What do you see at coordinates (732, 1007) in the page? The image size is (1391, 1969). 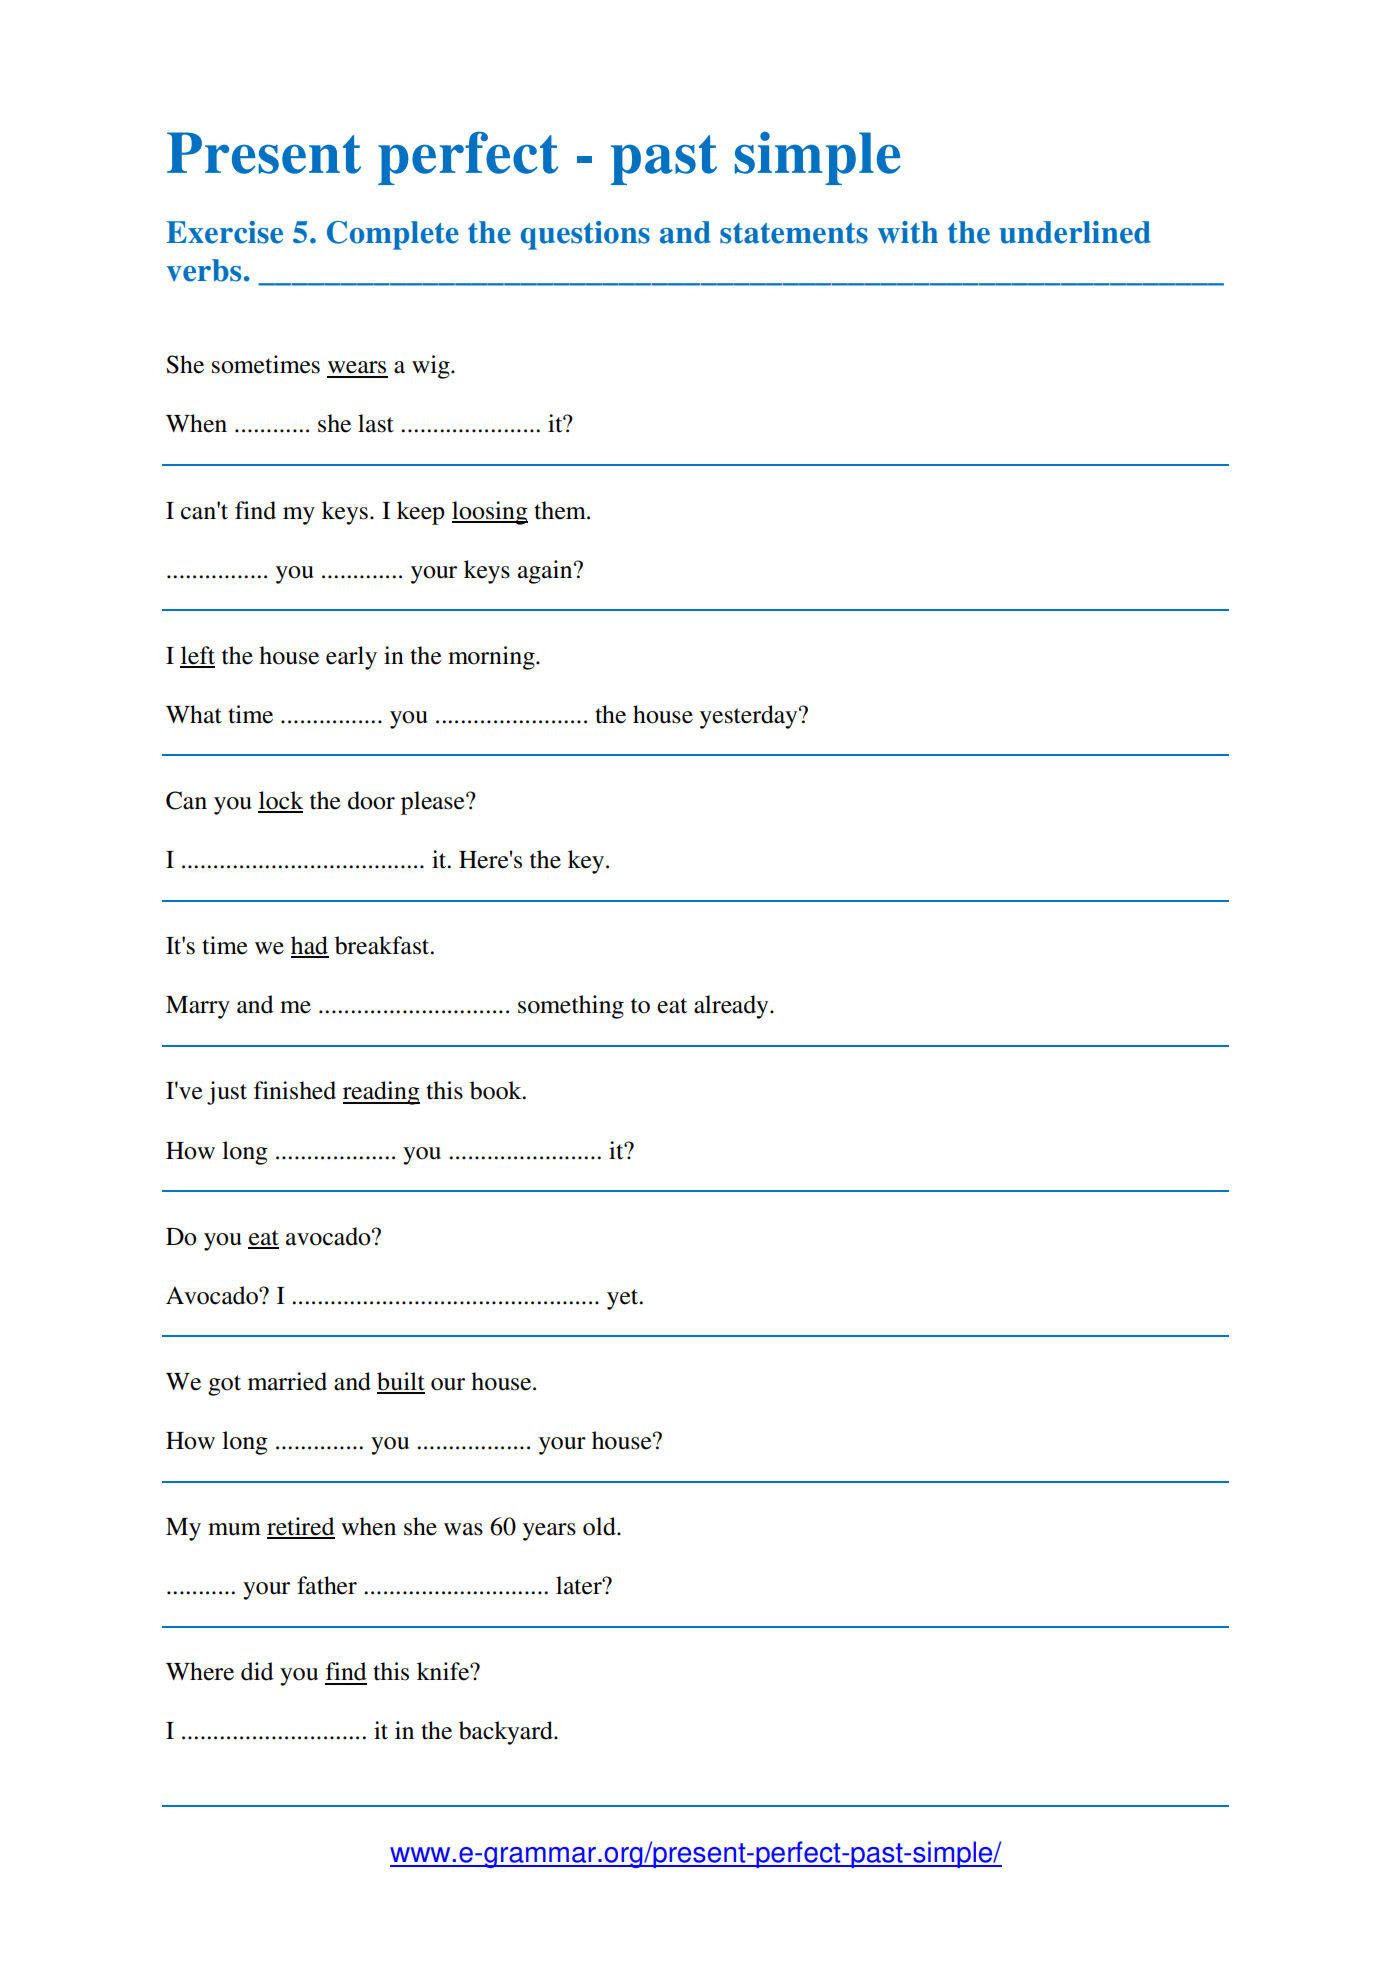 I see `already` at bounding box center [732, 1007].
